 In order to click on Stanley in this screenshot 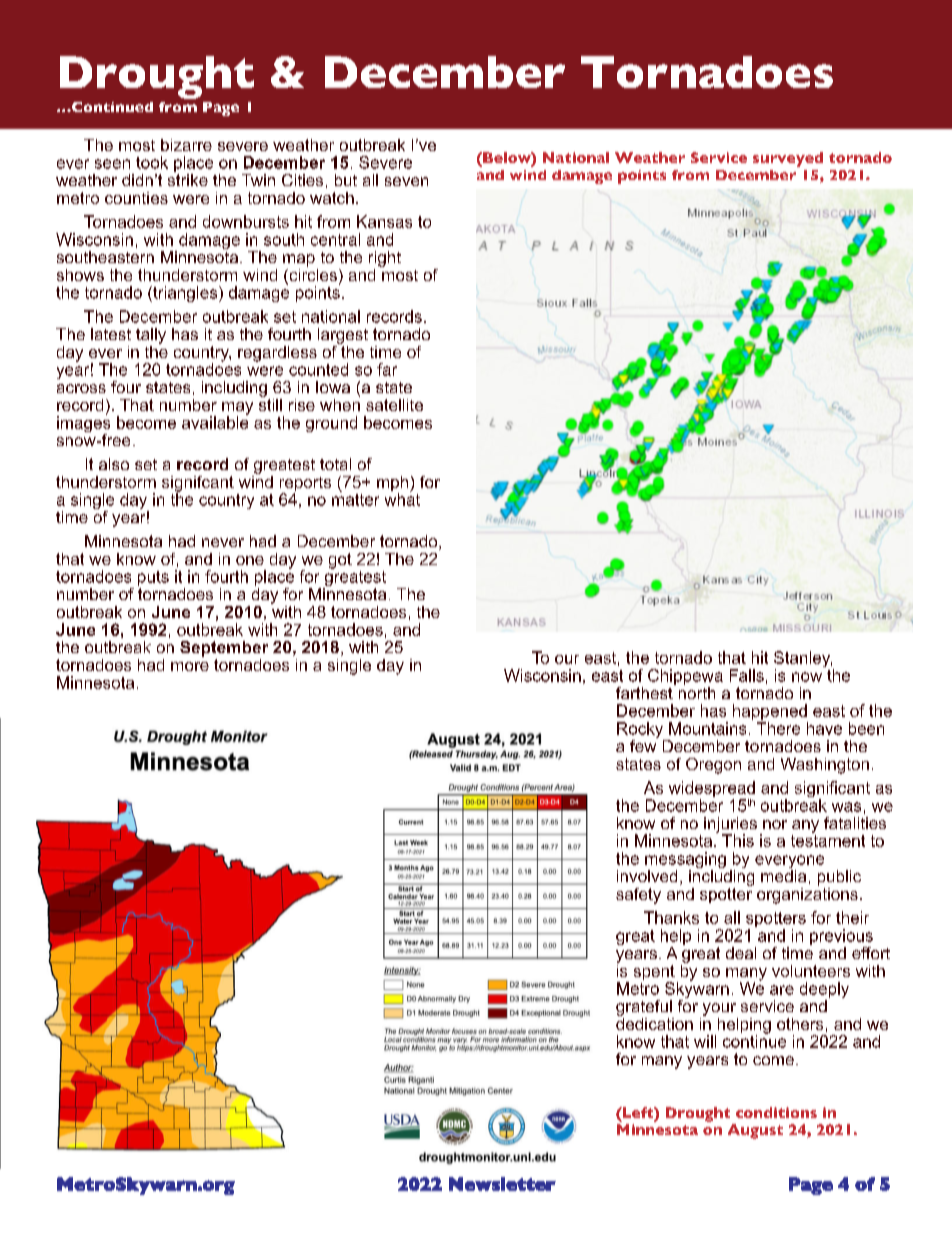, I will do `click(803, 660)`.
